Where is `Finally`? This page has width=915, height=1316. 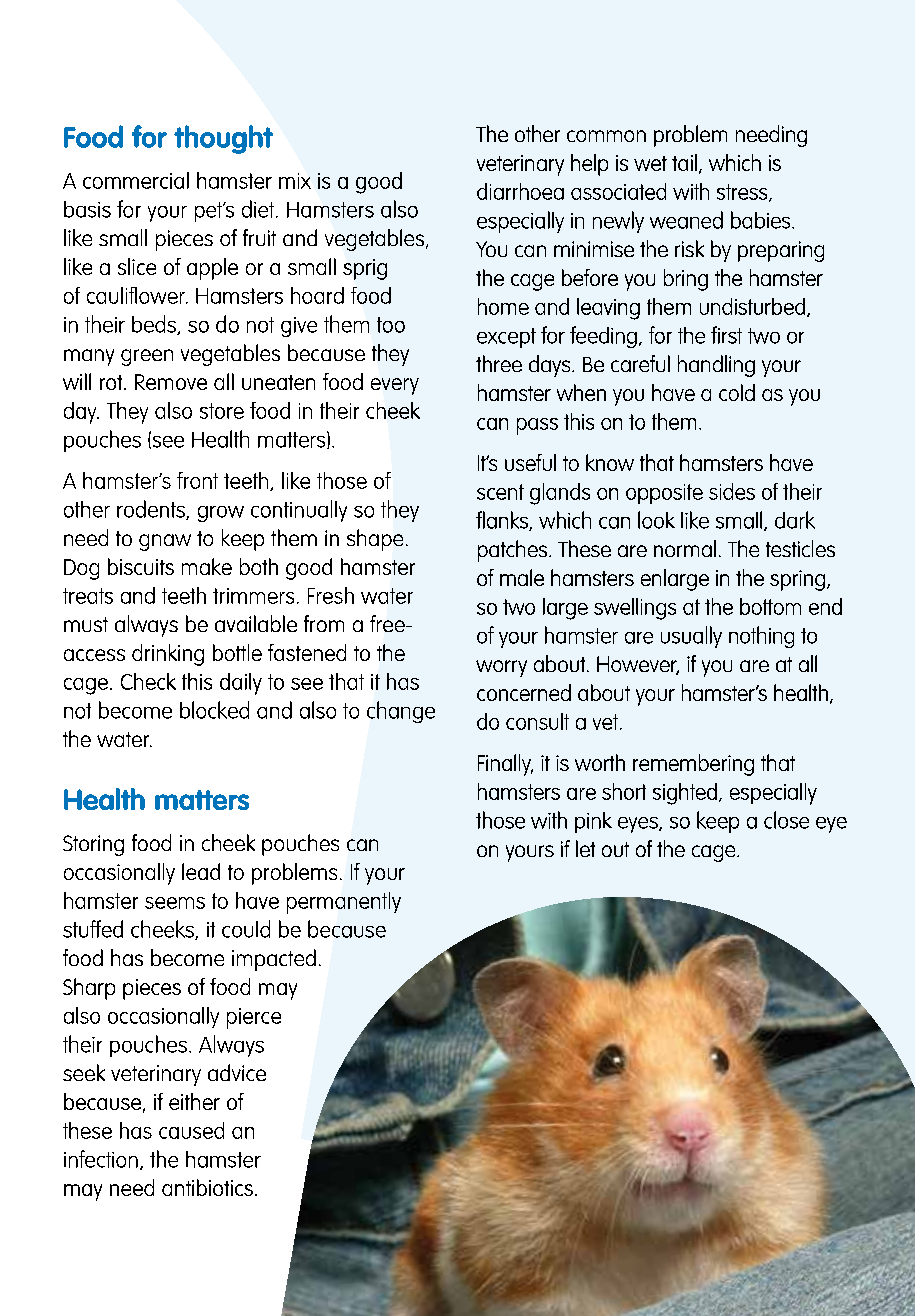
Finally is located at coordinates (505, 765).
